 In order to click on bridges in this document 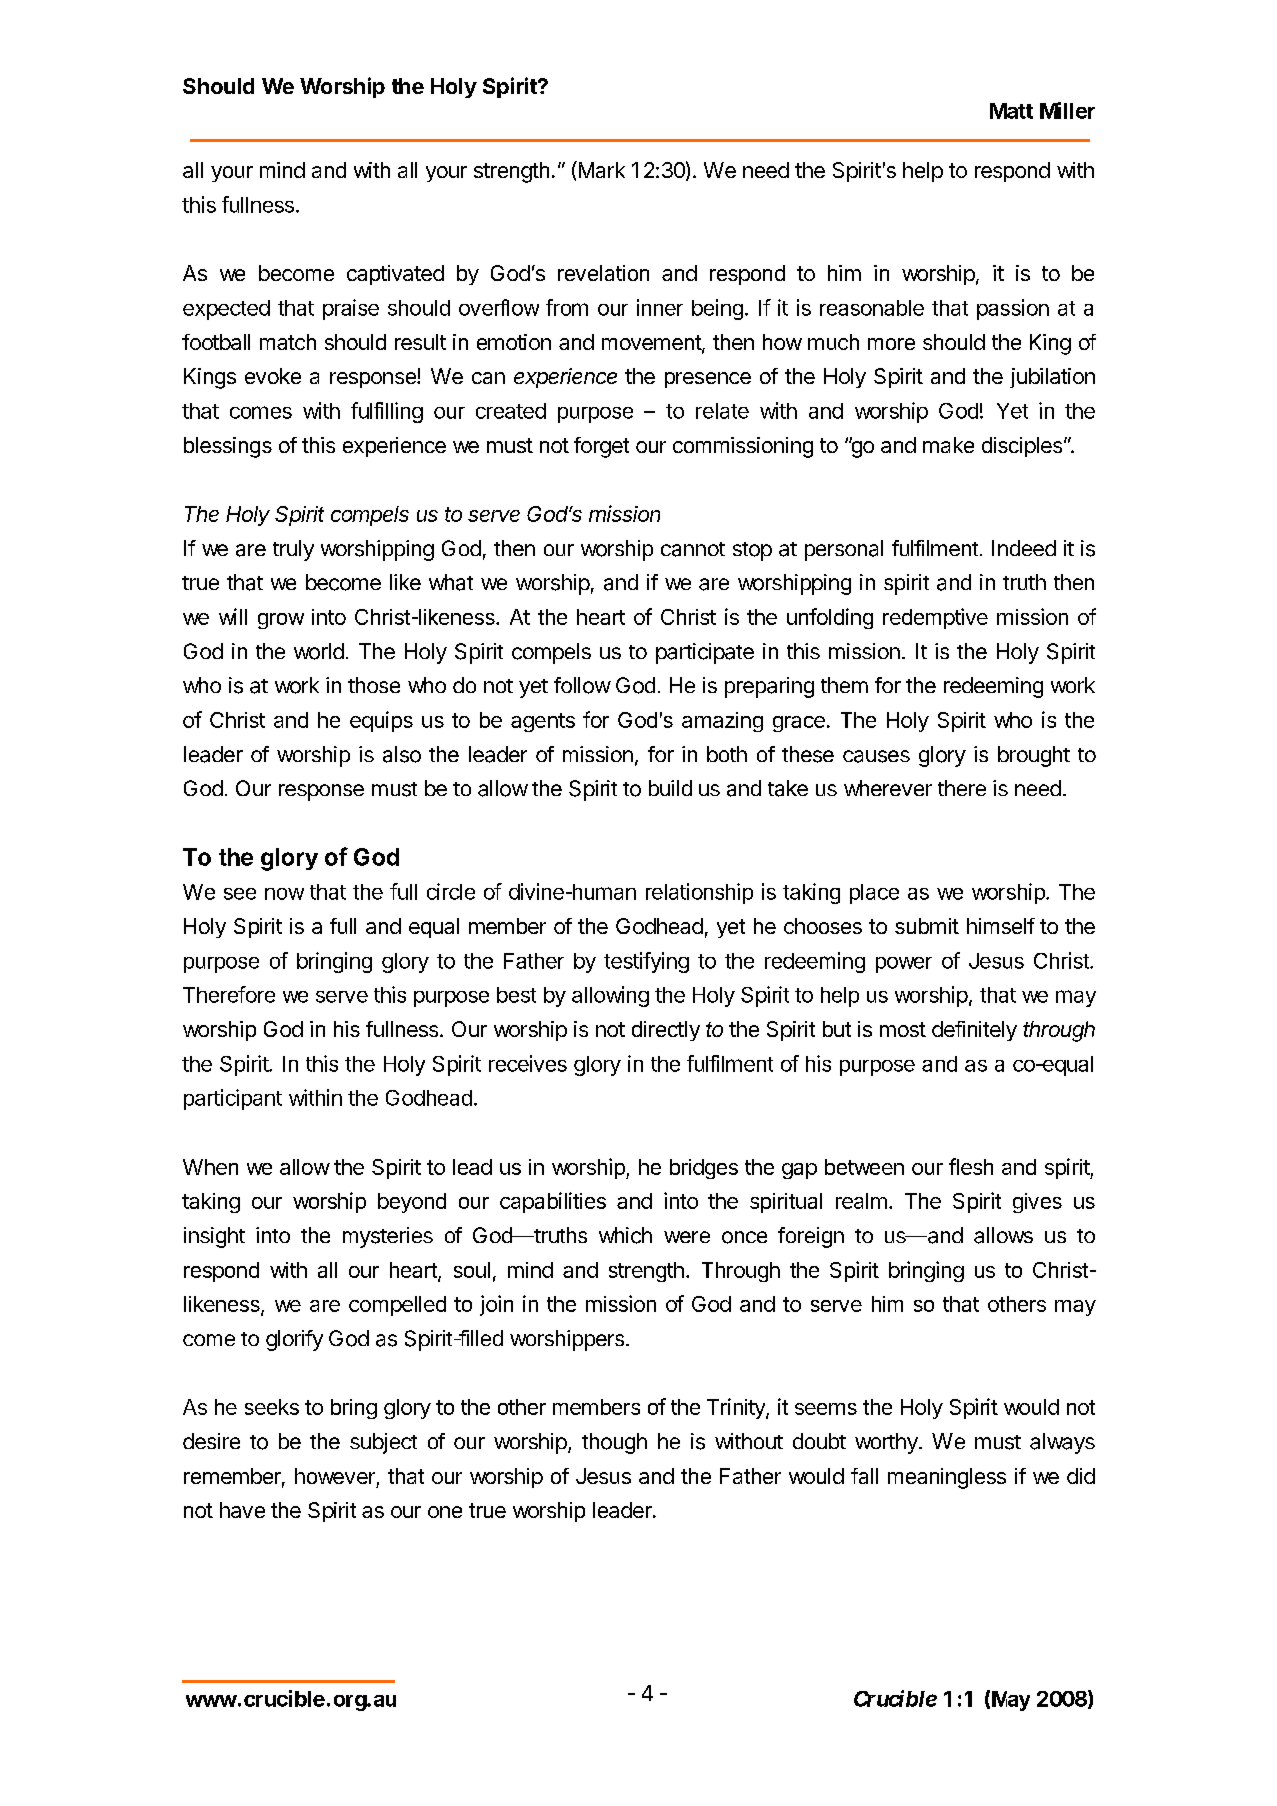, I will do `click(704, 1169)`.
